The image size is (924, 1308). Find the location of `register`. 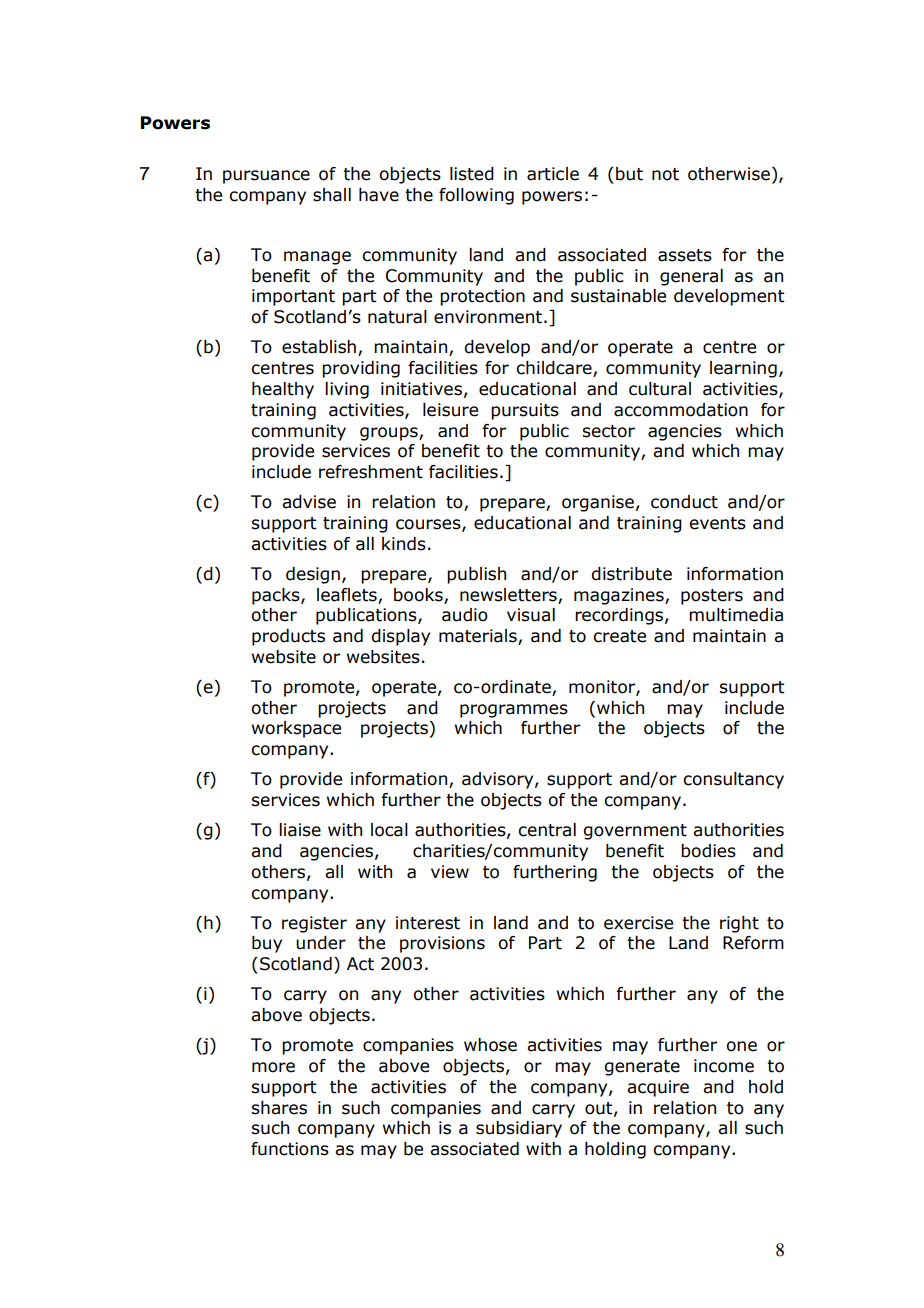

register is located at coordinates (314, 924).
